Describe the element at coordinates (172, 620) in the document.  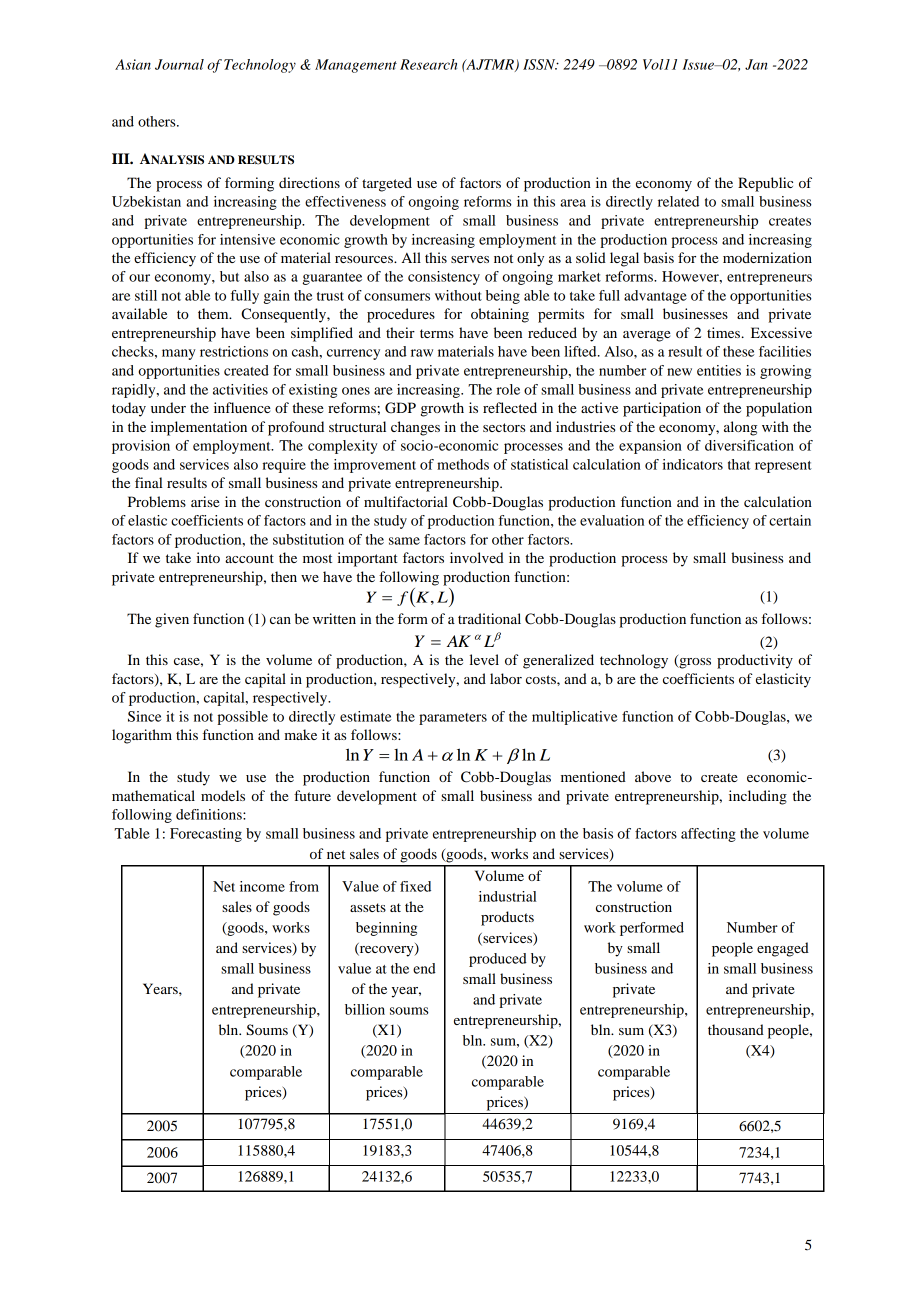
I see `given` at that location.
